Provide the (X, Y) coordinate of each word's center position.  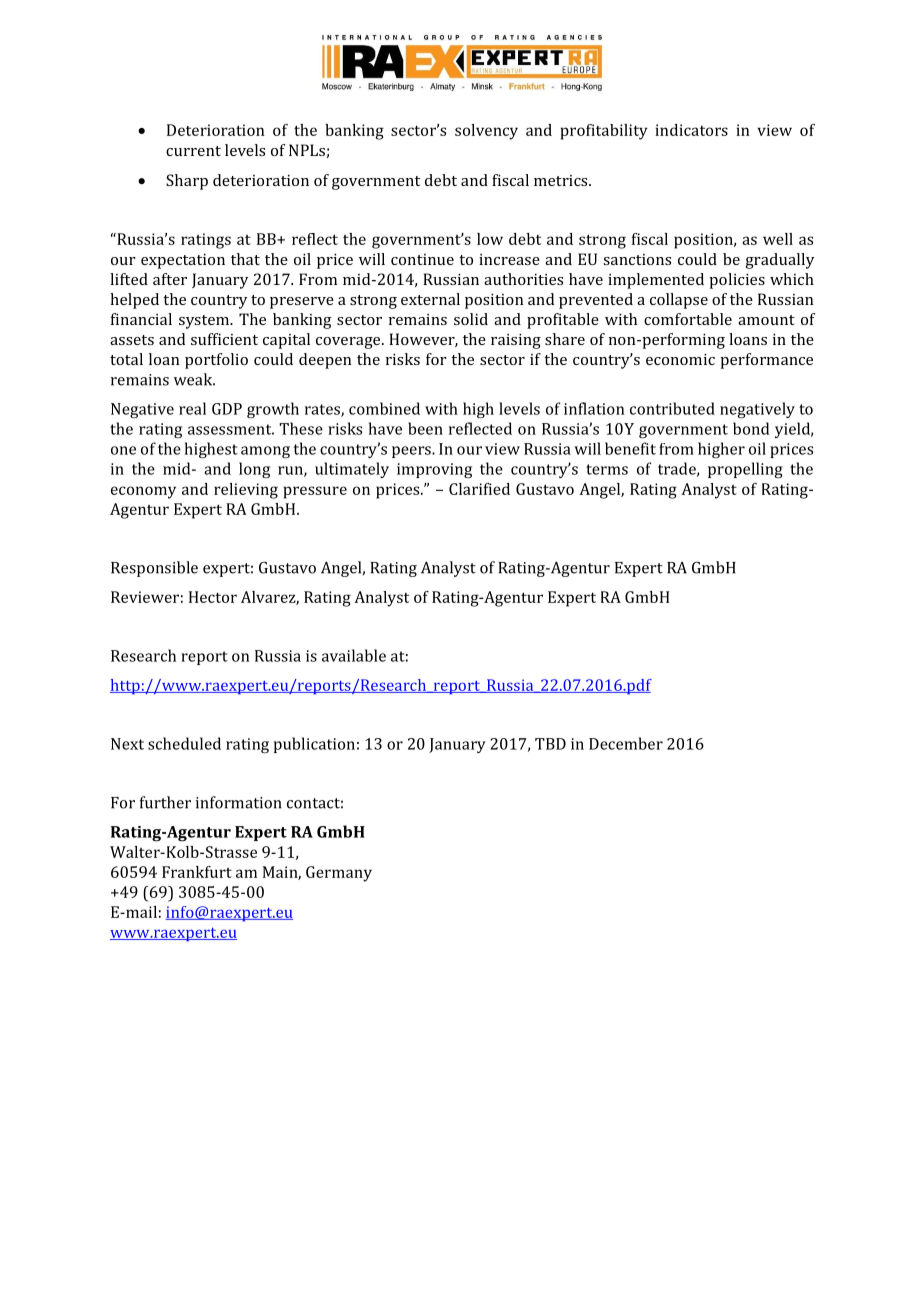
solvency (486, 132)
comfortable (688, 319)
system (205, 322)
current (193, 151)
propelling (745, 470)
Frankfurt (197, 872)
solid (471, 319)
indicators (691, 130)
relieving (246, 491)
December (626, 743)
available (354, 655)
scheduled (184, 743)
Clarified (479, 489)
